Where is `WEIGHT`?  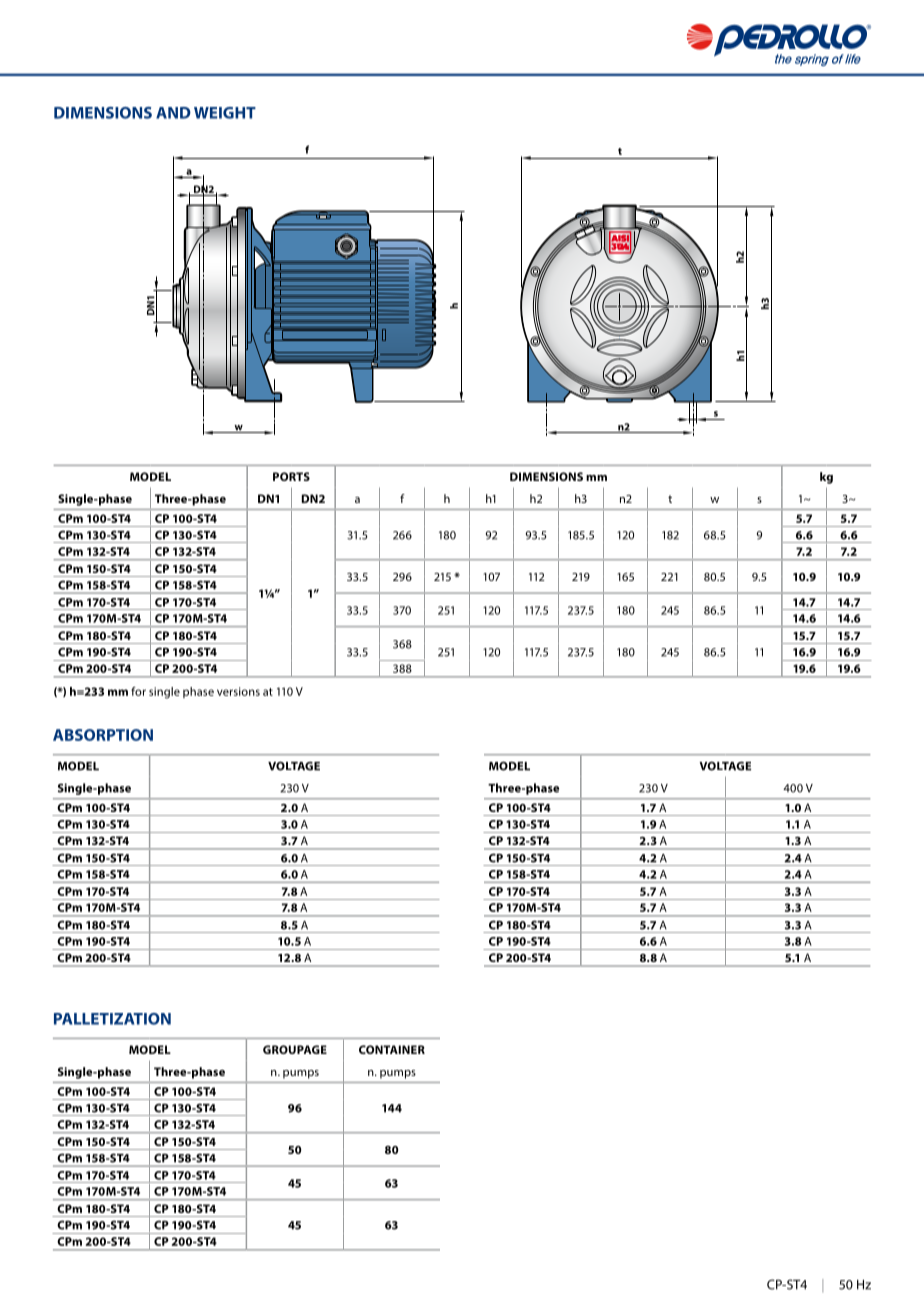
WEIGHT is located at coordinates (225, 113).
